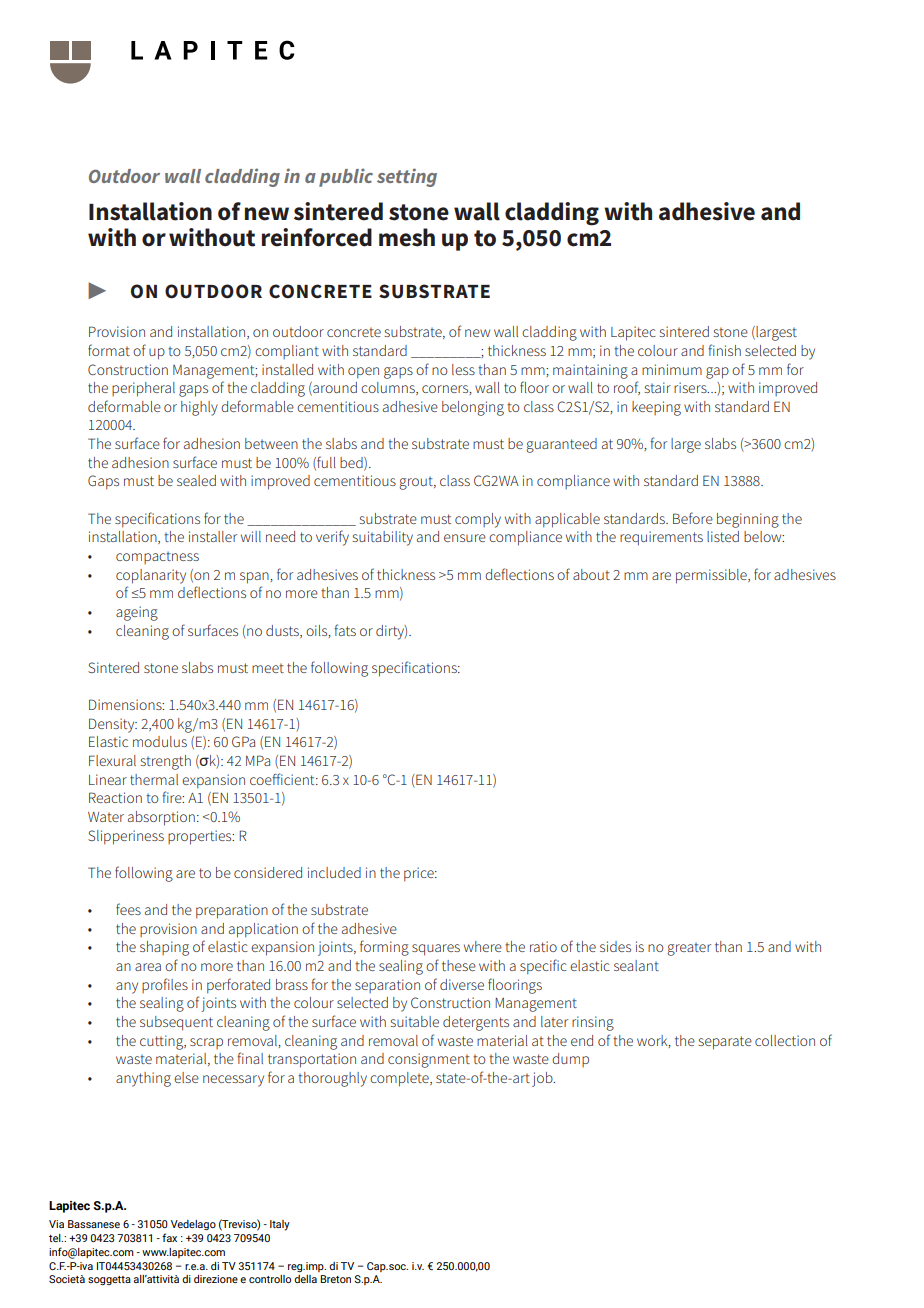 This document has height=1308, width=924. What do you see at coordinates (160, 741) in the document?
I see `modulus` at bounding box center [160, 741].
